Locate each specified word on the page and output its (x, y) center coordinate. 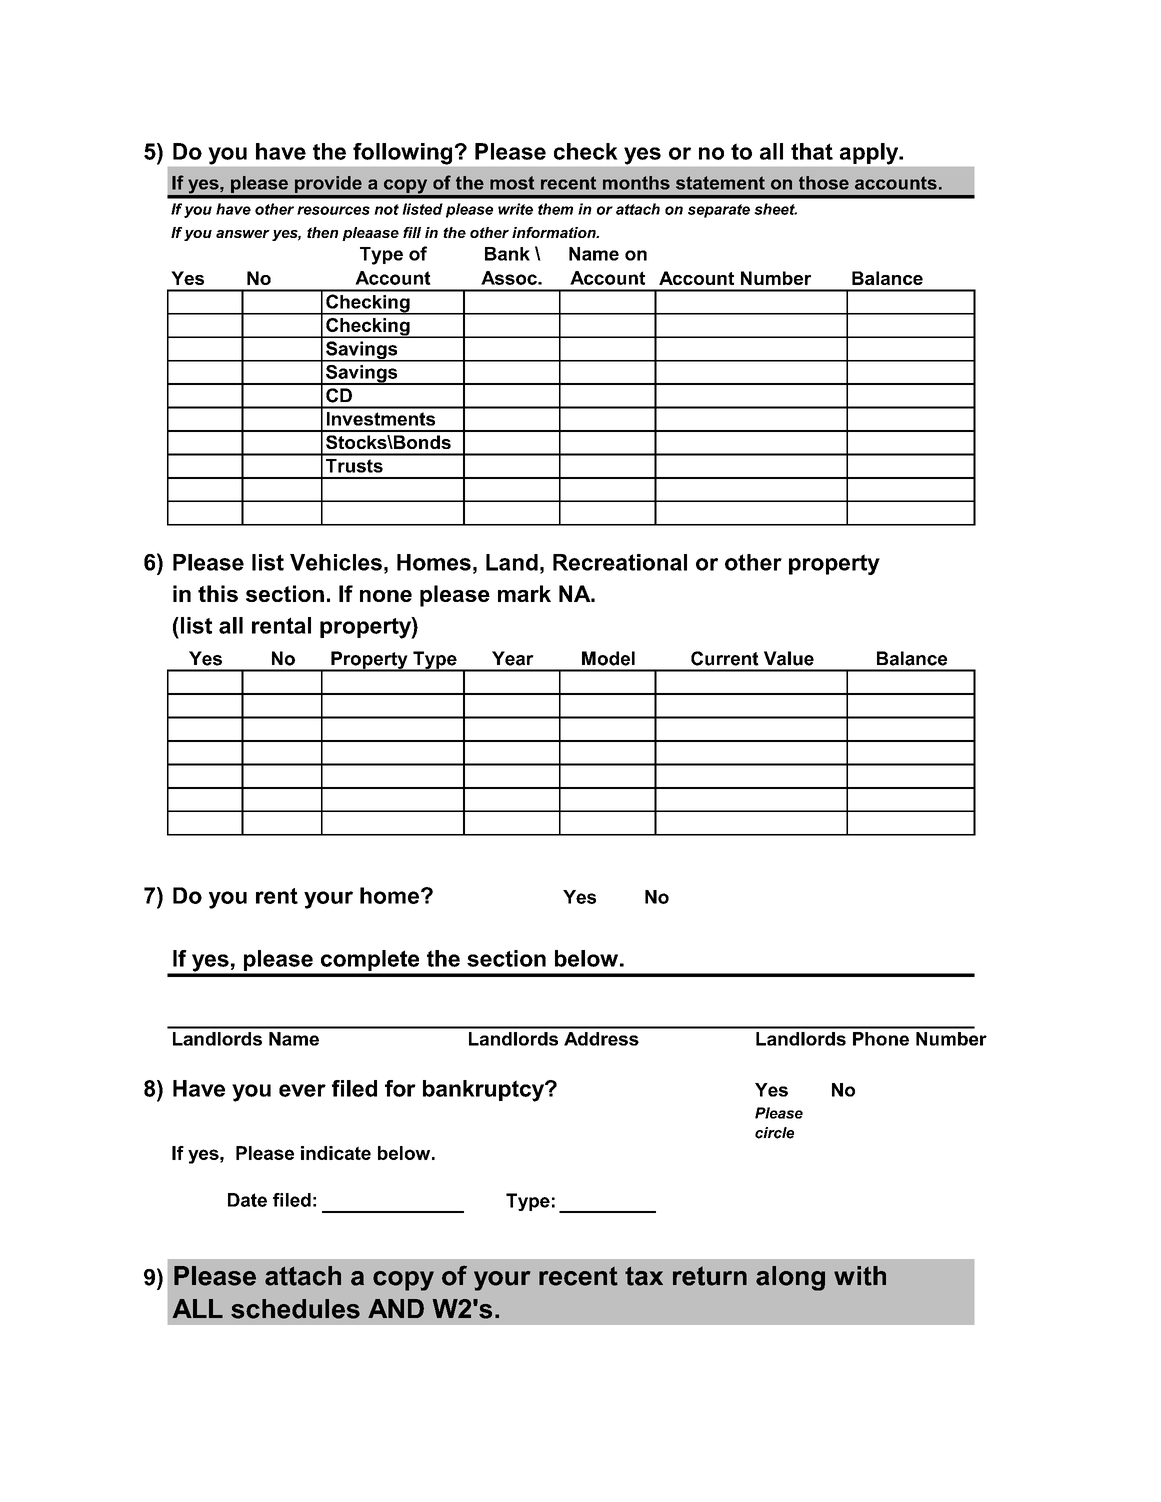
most (512, 183)
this (218, 593)
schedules (295, 1309)
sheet (775, 209)
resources (333, 210)
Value (789, 658)
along (790, 1278)
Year (513, 658)
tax (644, 1276)
